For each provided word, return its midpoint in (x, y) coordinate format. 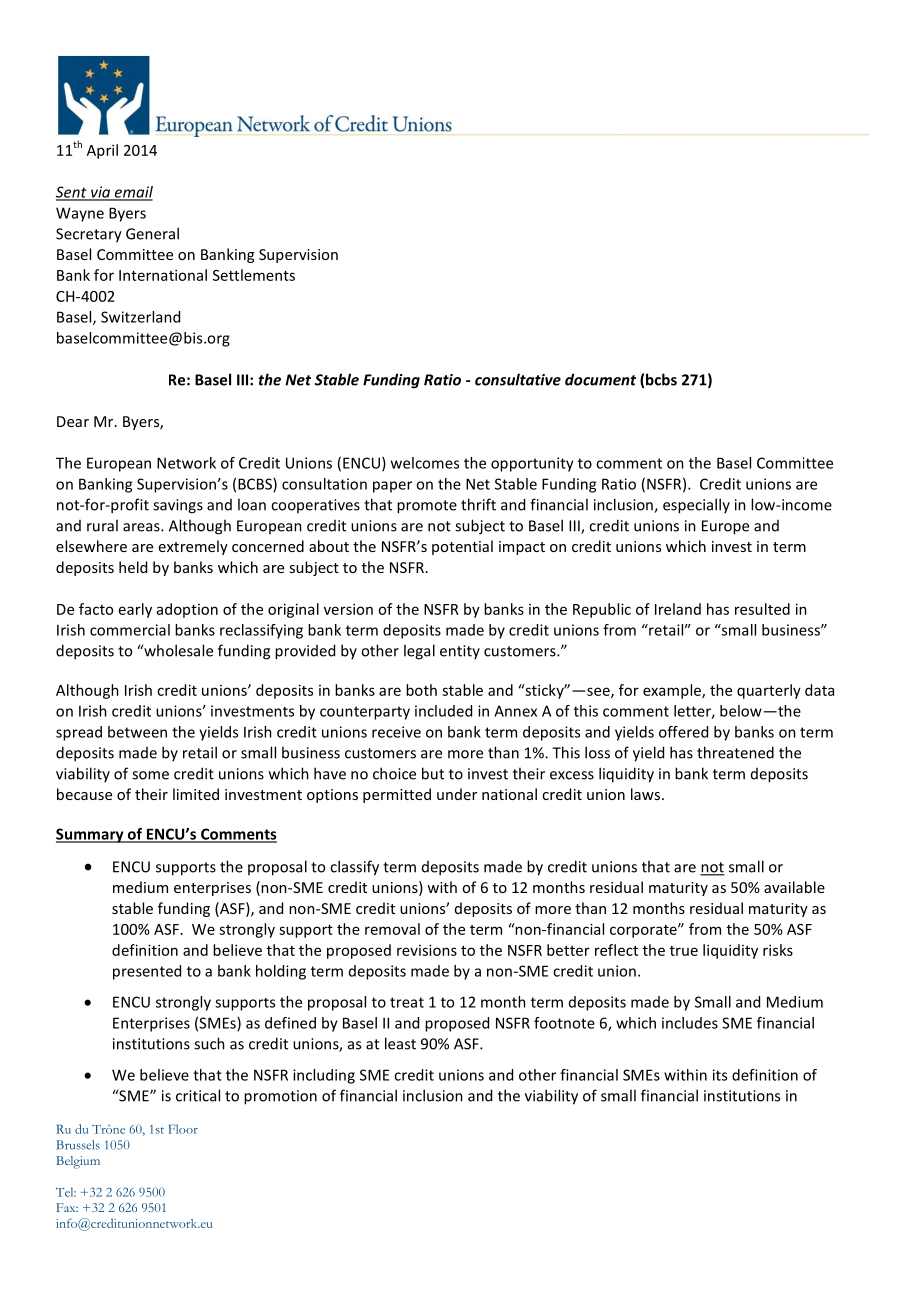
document (600, 379)
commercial (130, 630)
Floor (183, 1129)
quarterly (769, 691)
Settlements (254, 275)
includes (690, 1023)
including (324, 1076)
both (421, 690)
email (132, 193)
